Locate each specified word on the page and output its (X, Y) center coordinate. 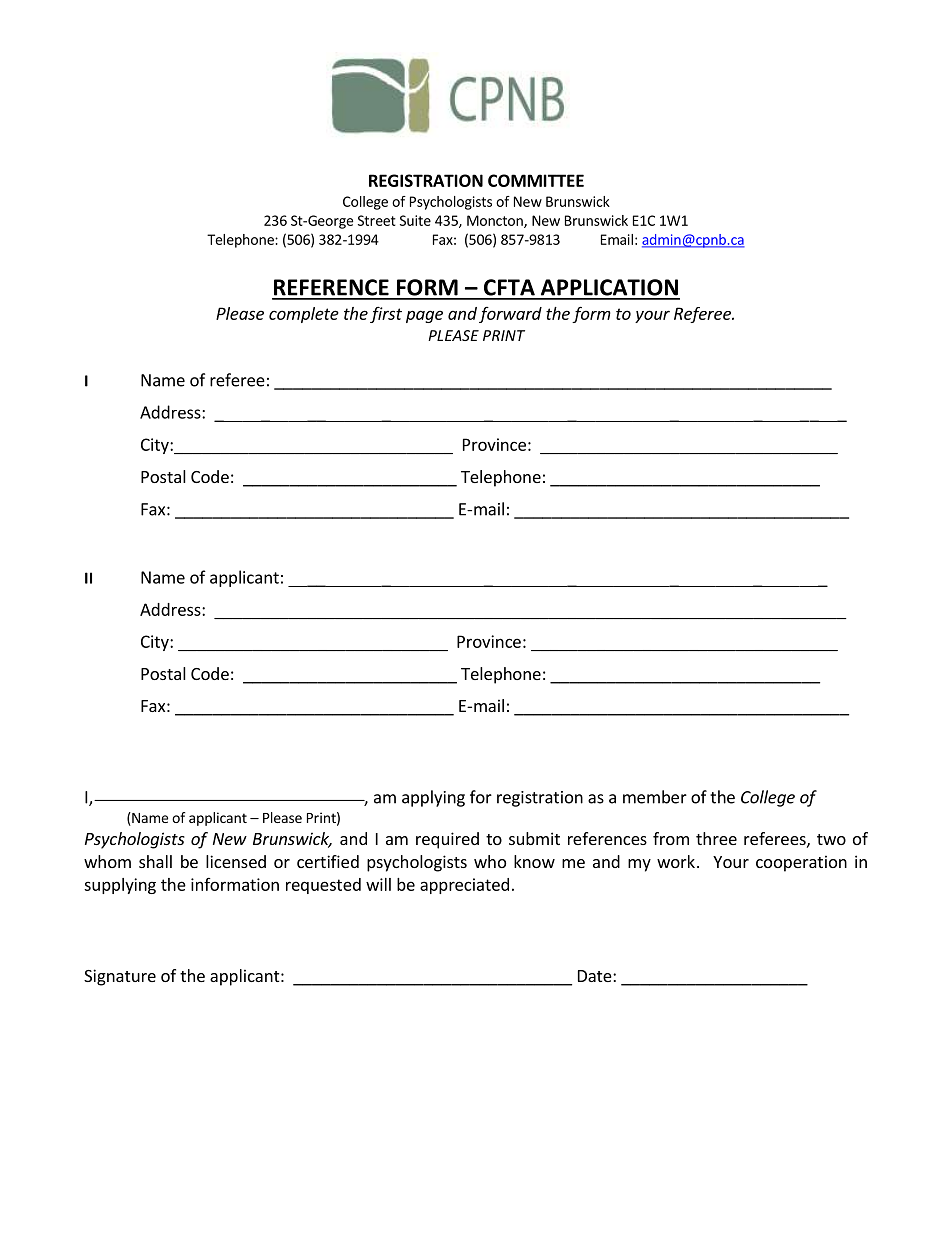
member (655, 797)
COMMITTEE (536, 180)
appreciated (464, 886)
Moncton (496, 221)
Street (377, 220)
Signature (120, 977)
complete (304, 315)
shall (155, 861)
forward (510, 315)
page (424, 316)
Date (596, 976)
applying (433, 798)
